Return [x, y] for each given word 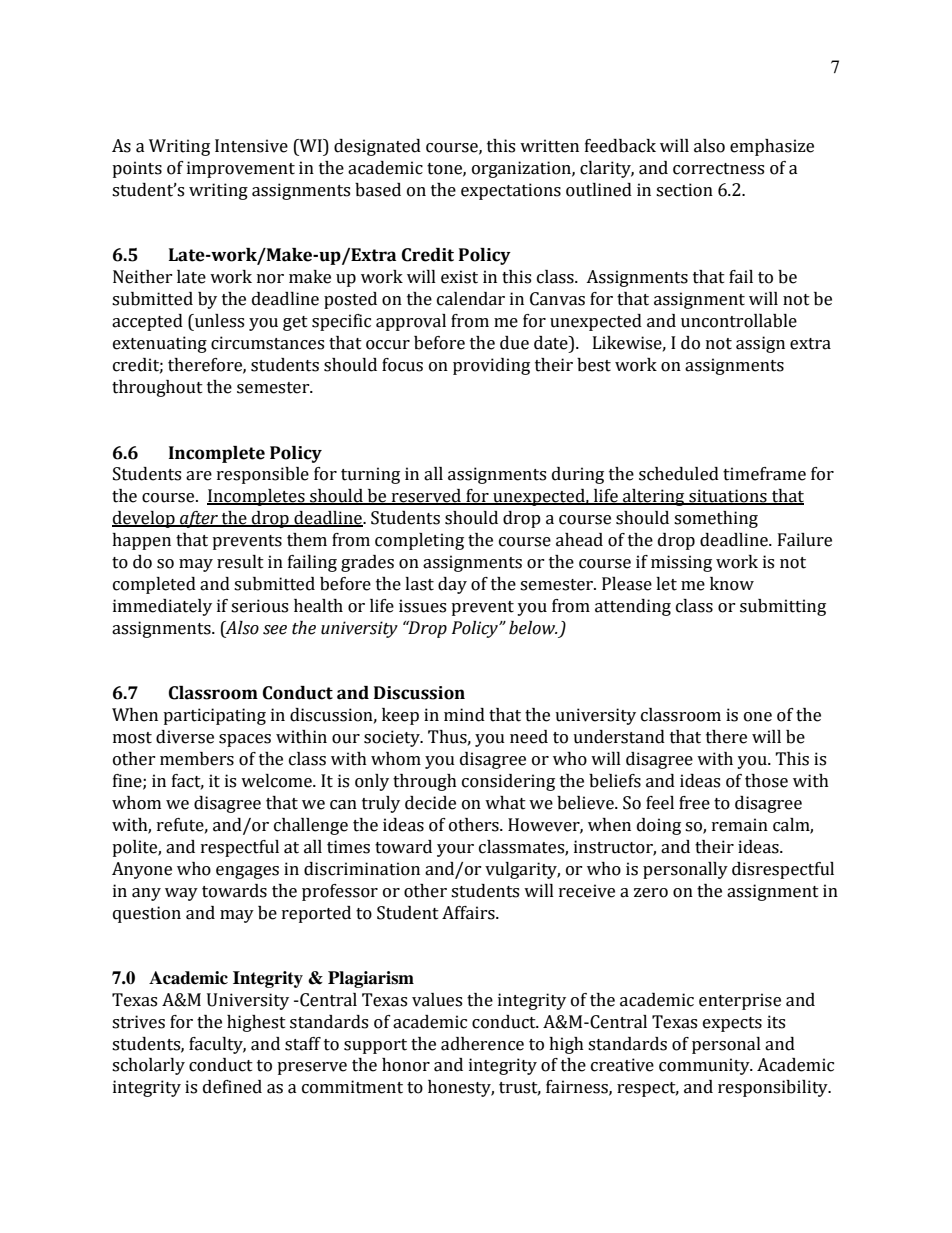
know [732, 584]
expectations [511, 191]
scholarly [148, 1066]
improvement [241, 169]
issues [422, 606]
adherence [482, 1044]
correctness [718, 169]
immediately [162, 607]
